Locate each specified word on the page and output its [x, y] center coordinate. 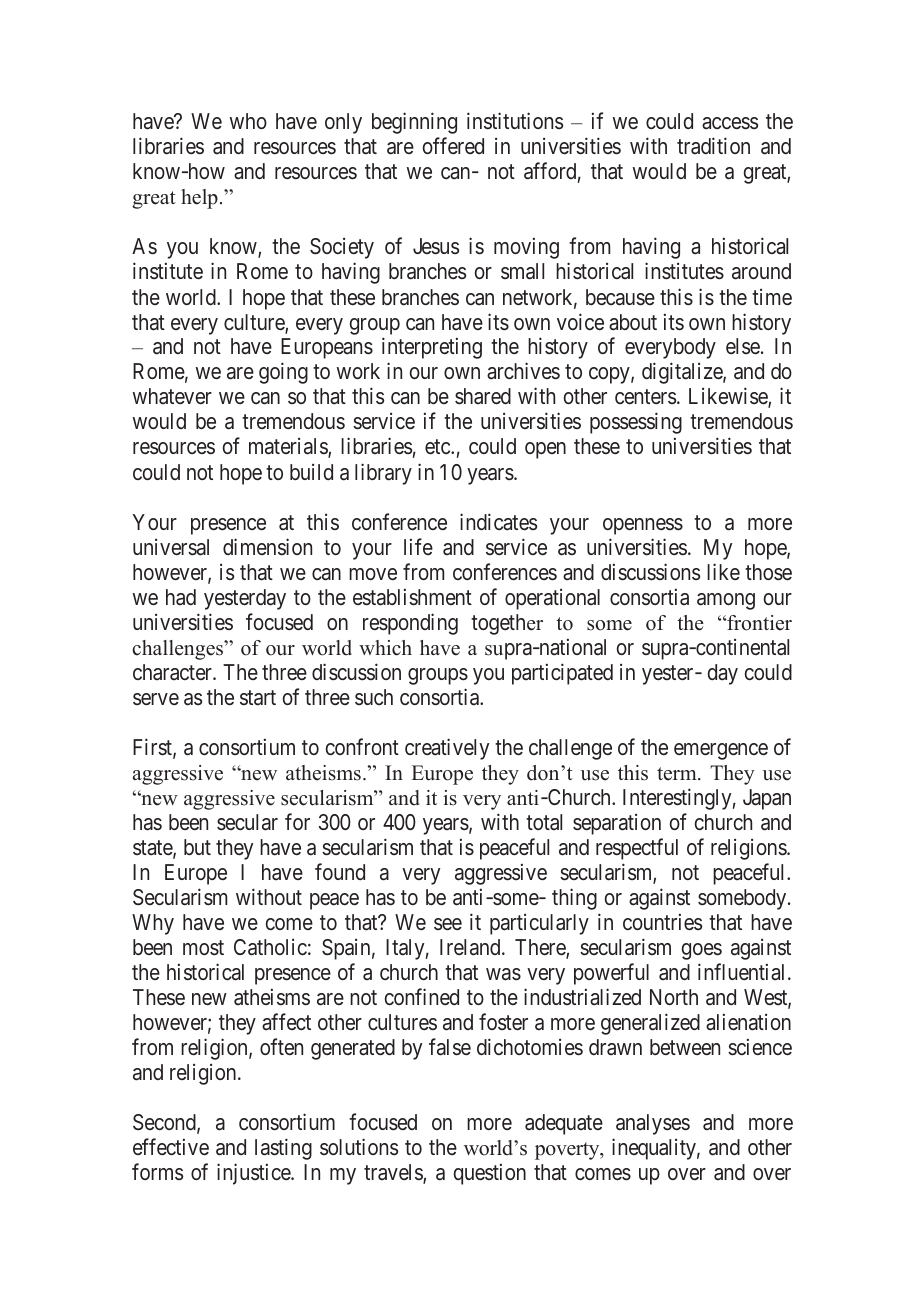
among [726, 601]
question [490, 1174]
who [248, 121]
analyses [653, 1124]
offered [453, 146]
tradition [713, 146]
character [173, 672]
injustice [254, 1174]
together [507, 624]
